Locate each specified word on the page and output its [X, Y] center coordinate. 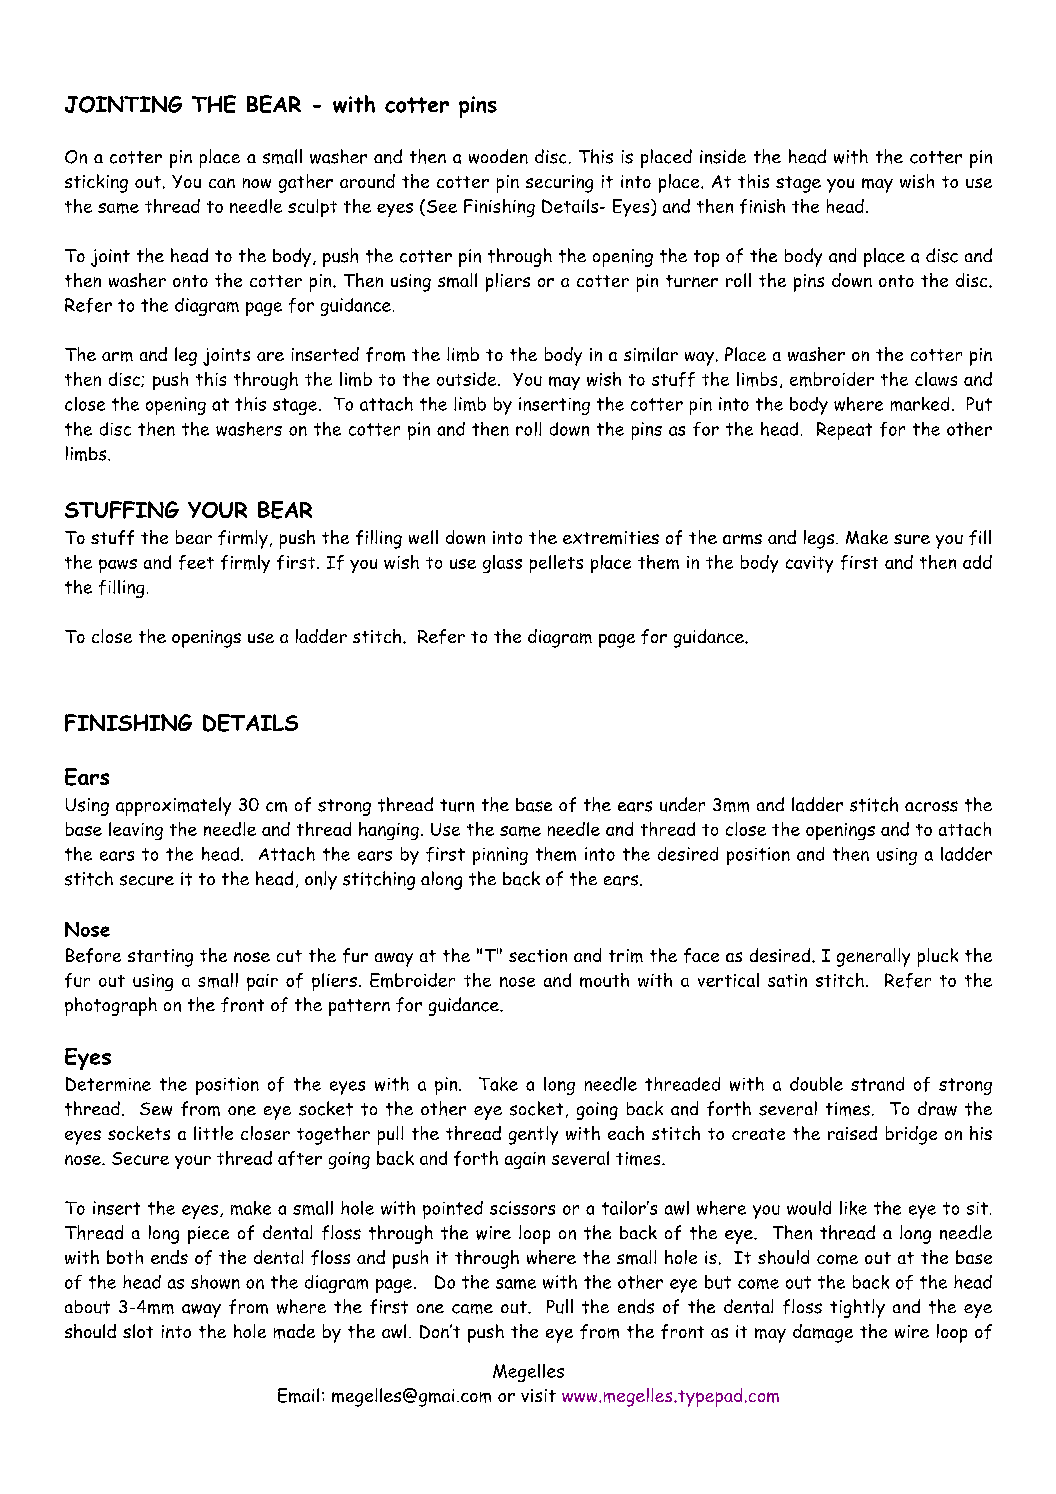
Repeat [844, 431]
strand [877, 1084]
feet [196, 562]
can [222, 183]
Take [498, 1084]
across [931, 806]
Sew [156, 1109]
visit [538, 1395]
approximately [173, 806]
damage [823, 1333]
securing [559, 184]
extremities [611, 538]
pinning [500, 856]
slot [138, 1331]
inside [723, 156]
